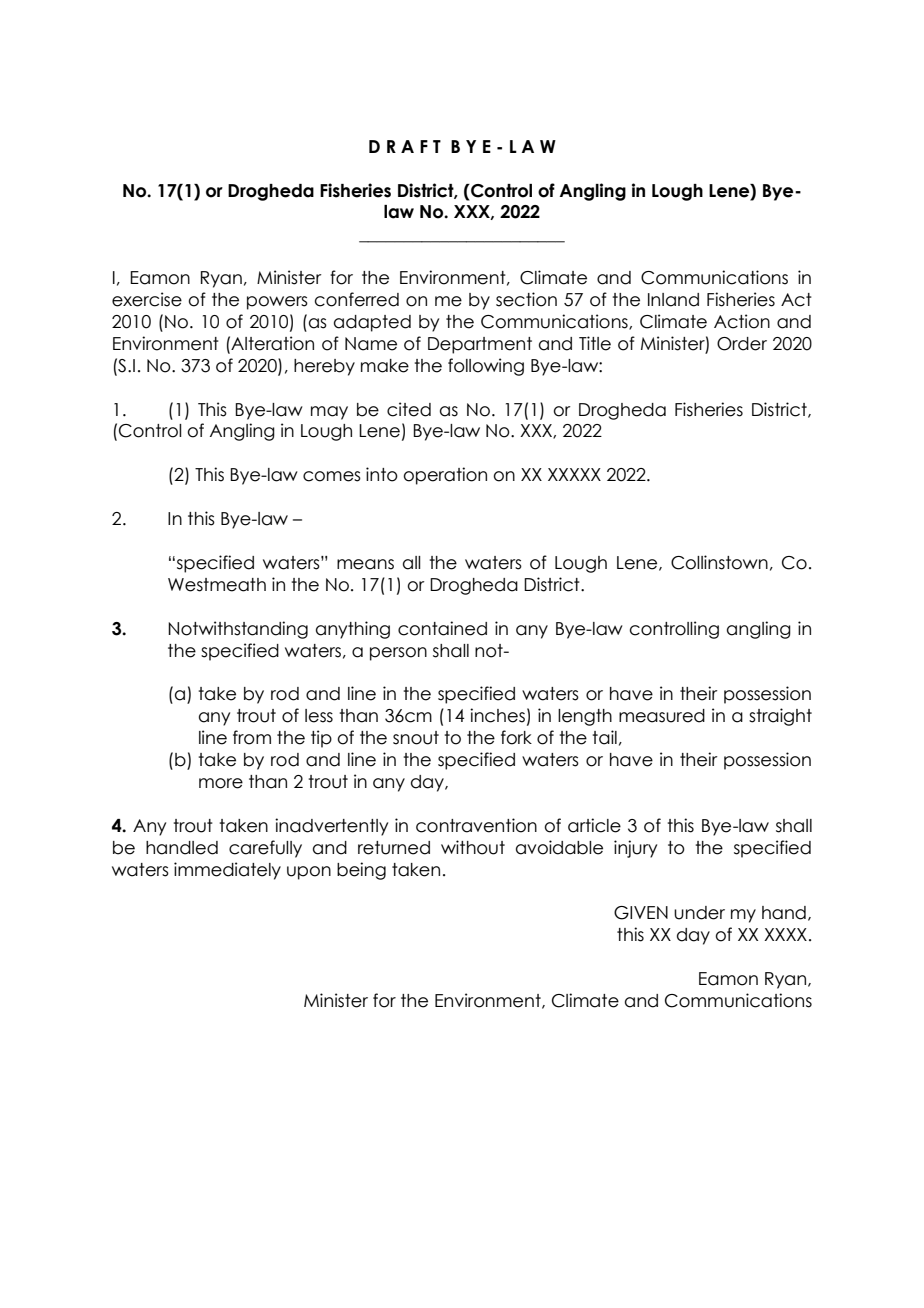  What do you see at coordinates (480, 345) in the screenshot?
I see `Department` at bounding box center [480, 345].
